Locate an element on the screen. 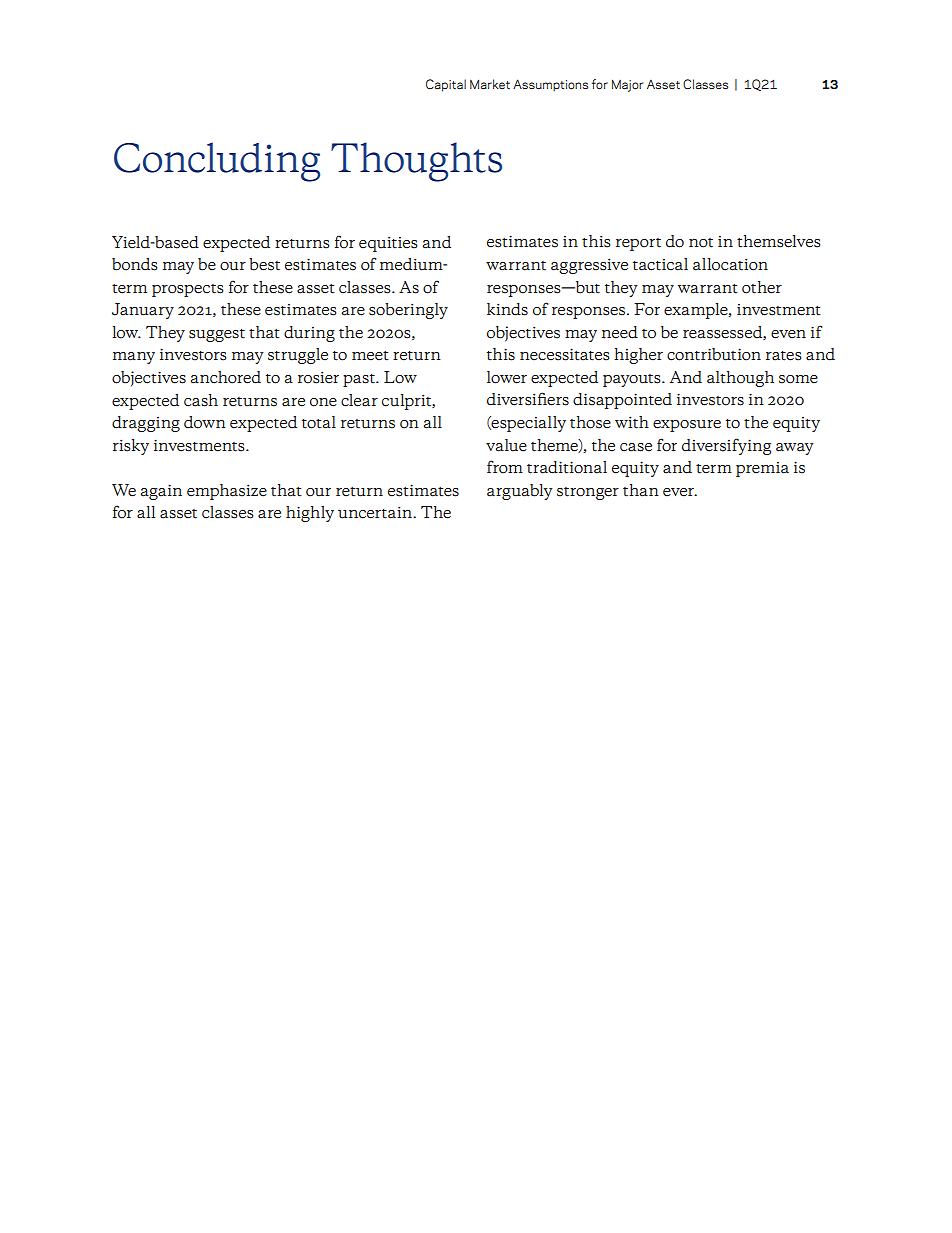 The height and width of the screenshot is (1233, 952). best is located at coordinates (264, 264).
